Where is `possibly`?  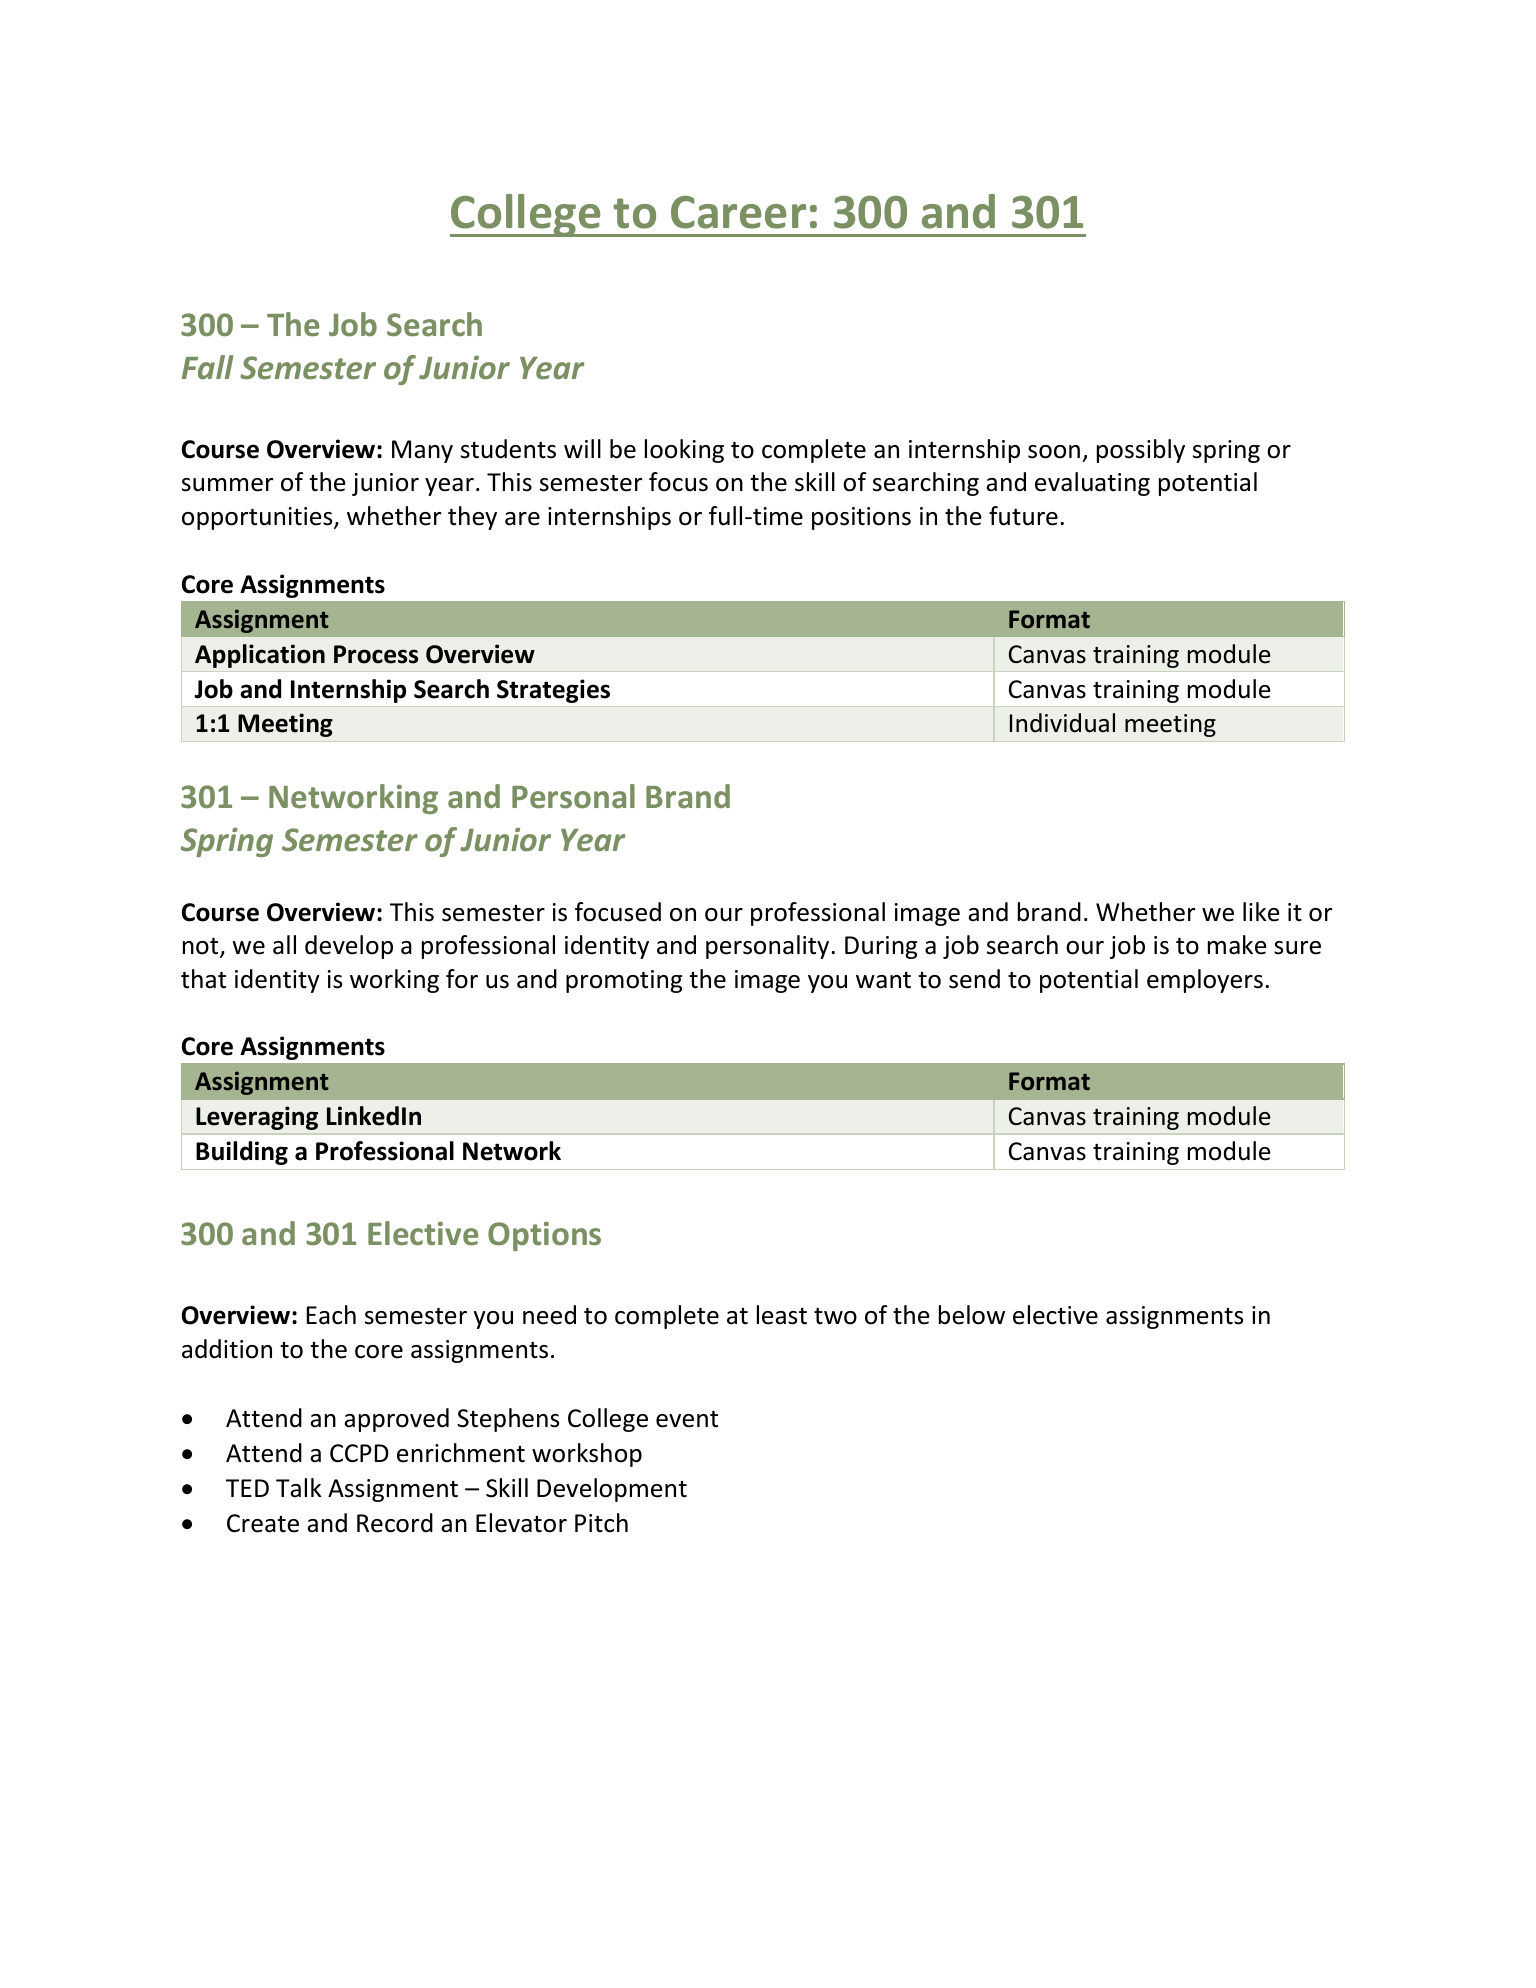 possibly is located at coordinates (1141, 451).
